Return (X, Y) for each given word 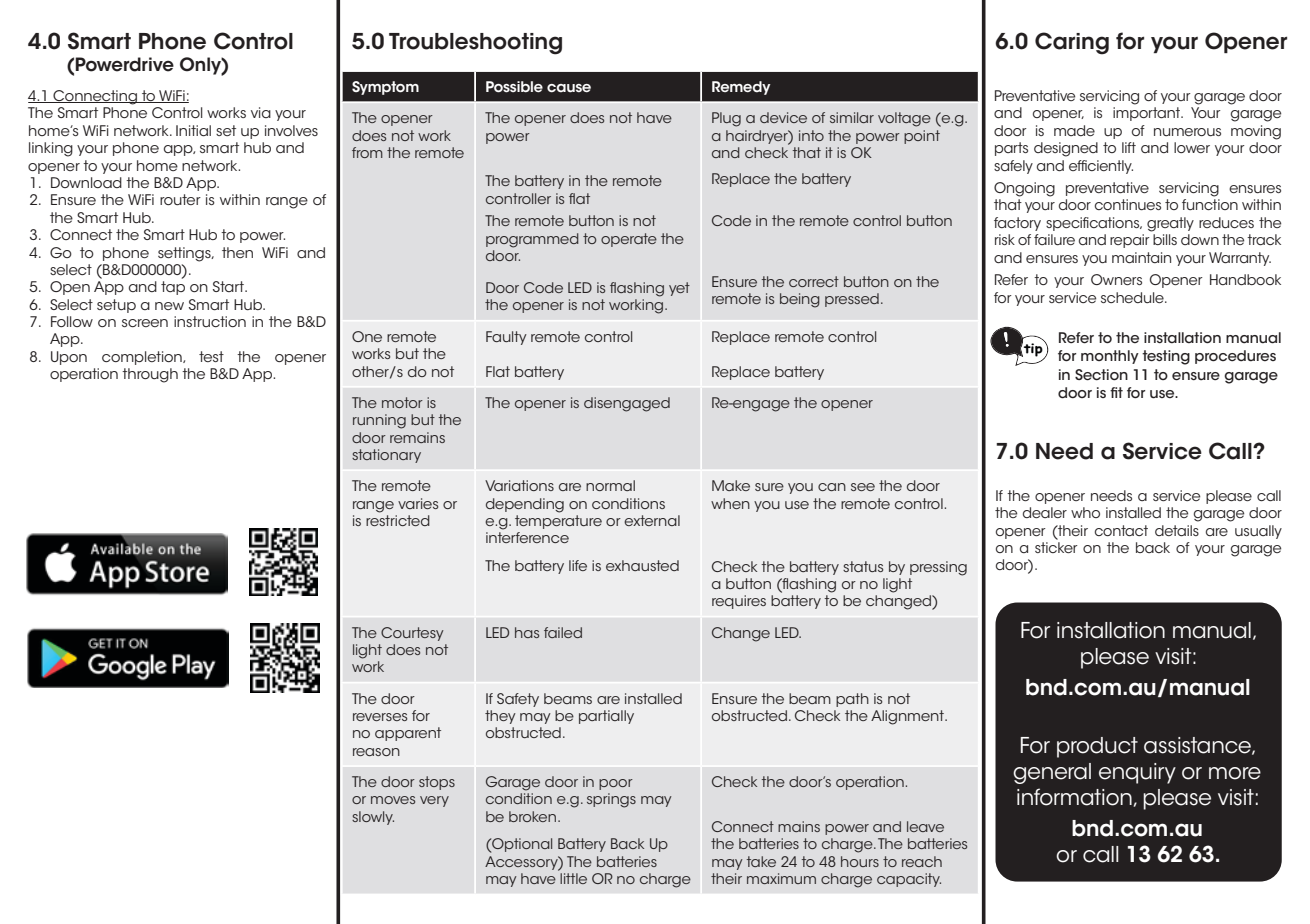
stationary (386, 456)
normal (610, 485)
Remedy (741, 88)
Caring (1072, 43)
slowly (373, 818)
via (261, 112)
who (1085, 512)
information (1075, 797)
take (761, 861)
